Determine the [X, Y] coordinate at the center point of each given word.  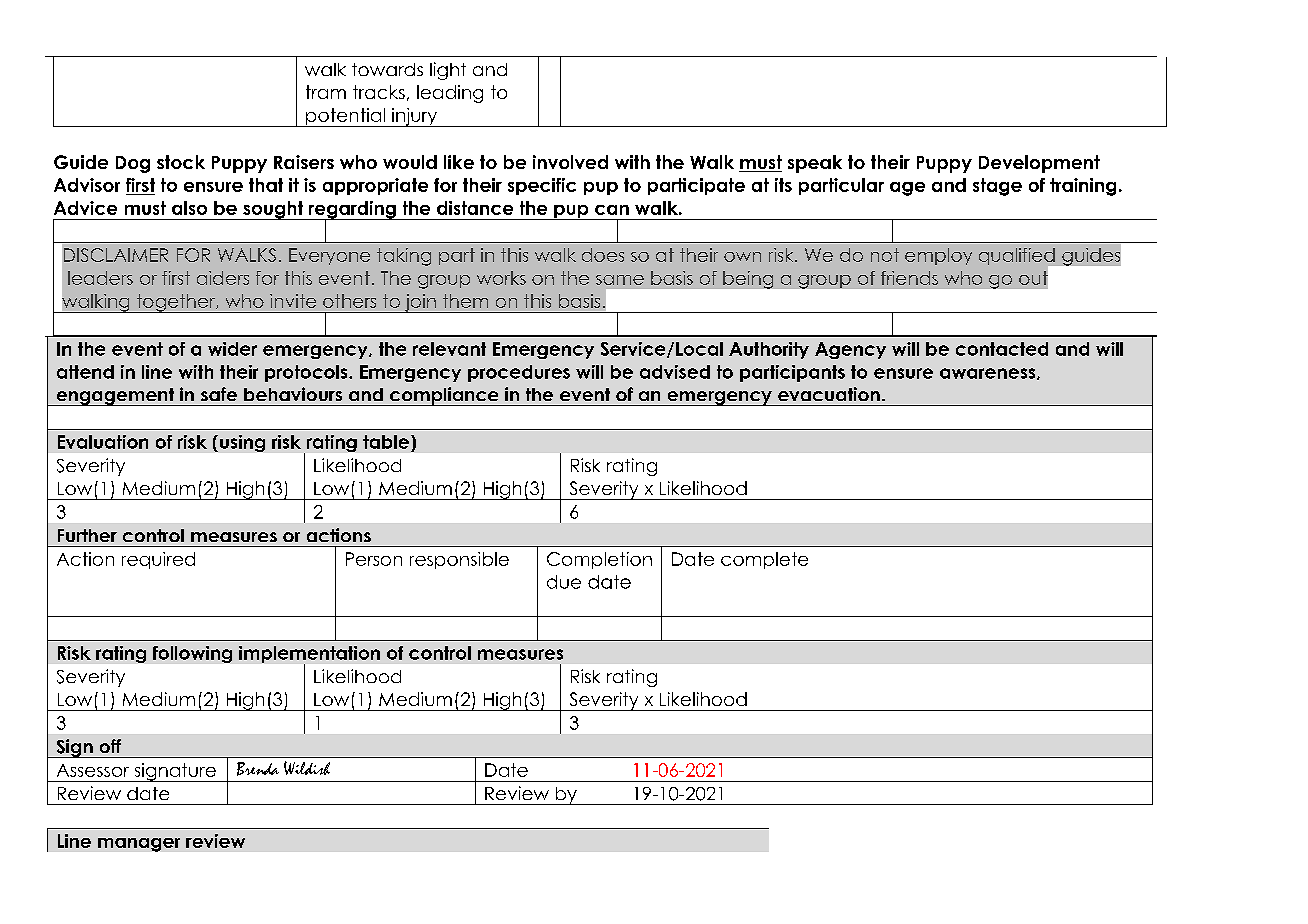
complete [764, 560]
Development [1039, 164]
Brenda [258, 769]
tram [326, 92]
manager [139, 845]
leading [450, 94]
